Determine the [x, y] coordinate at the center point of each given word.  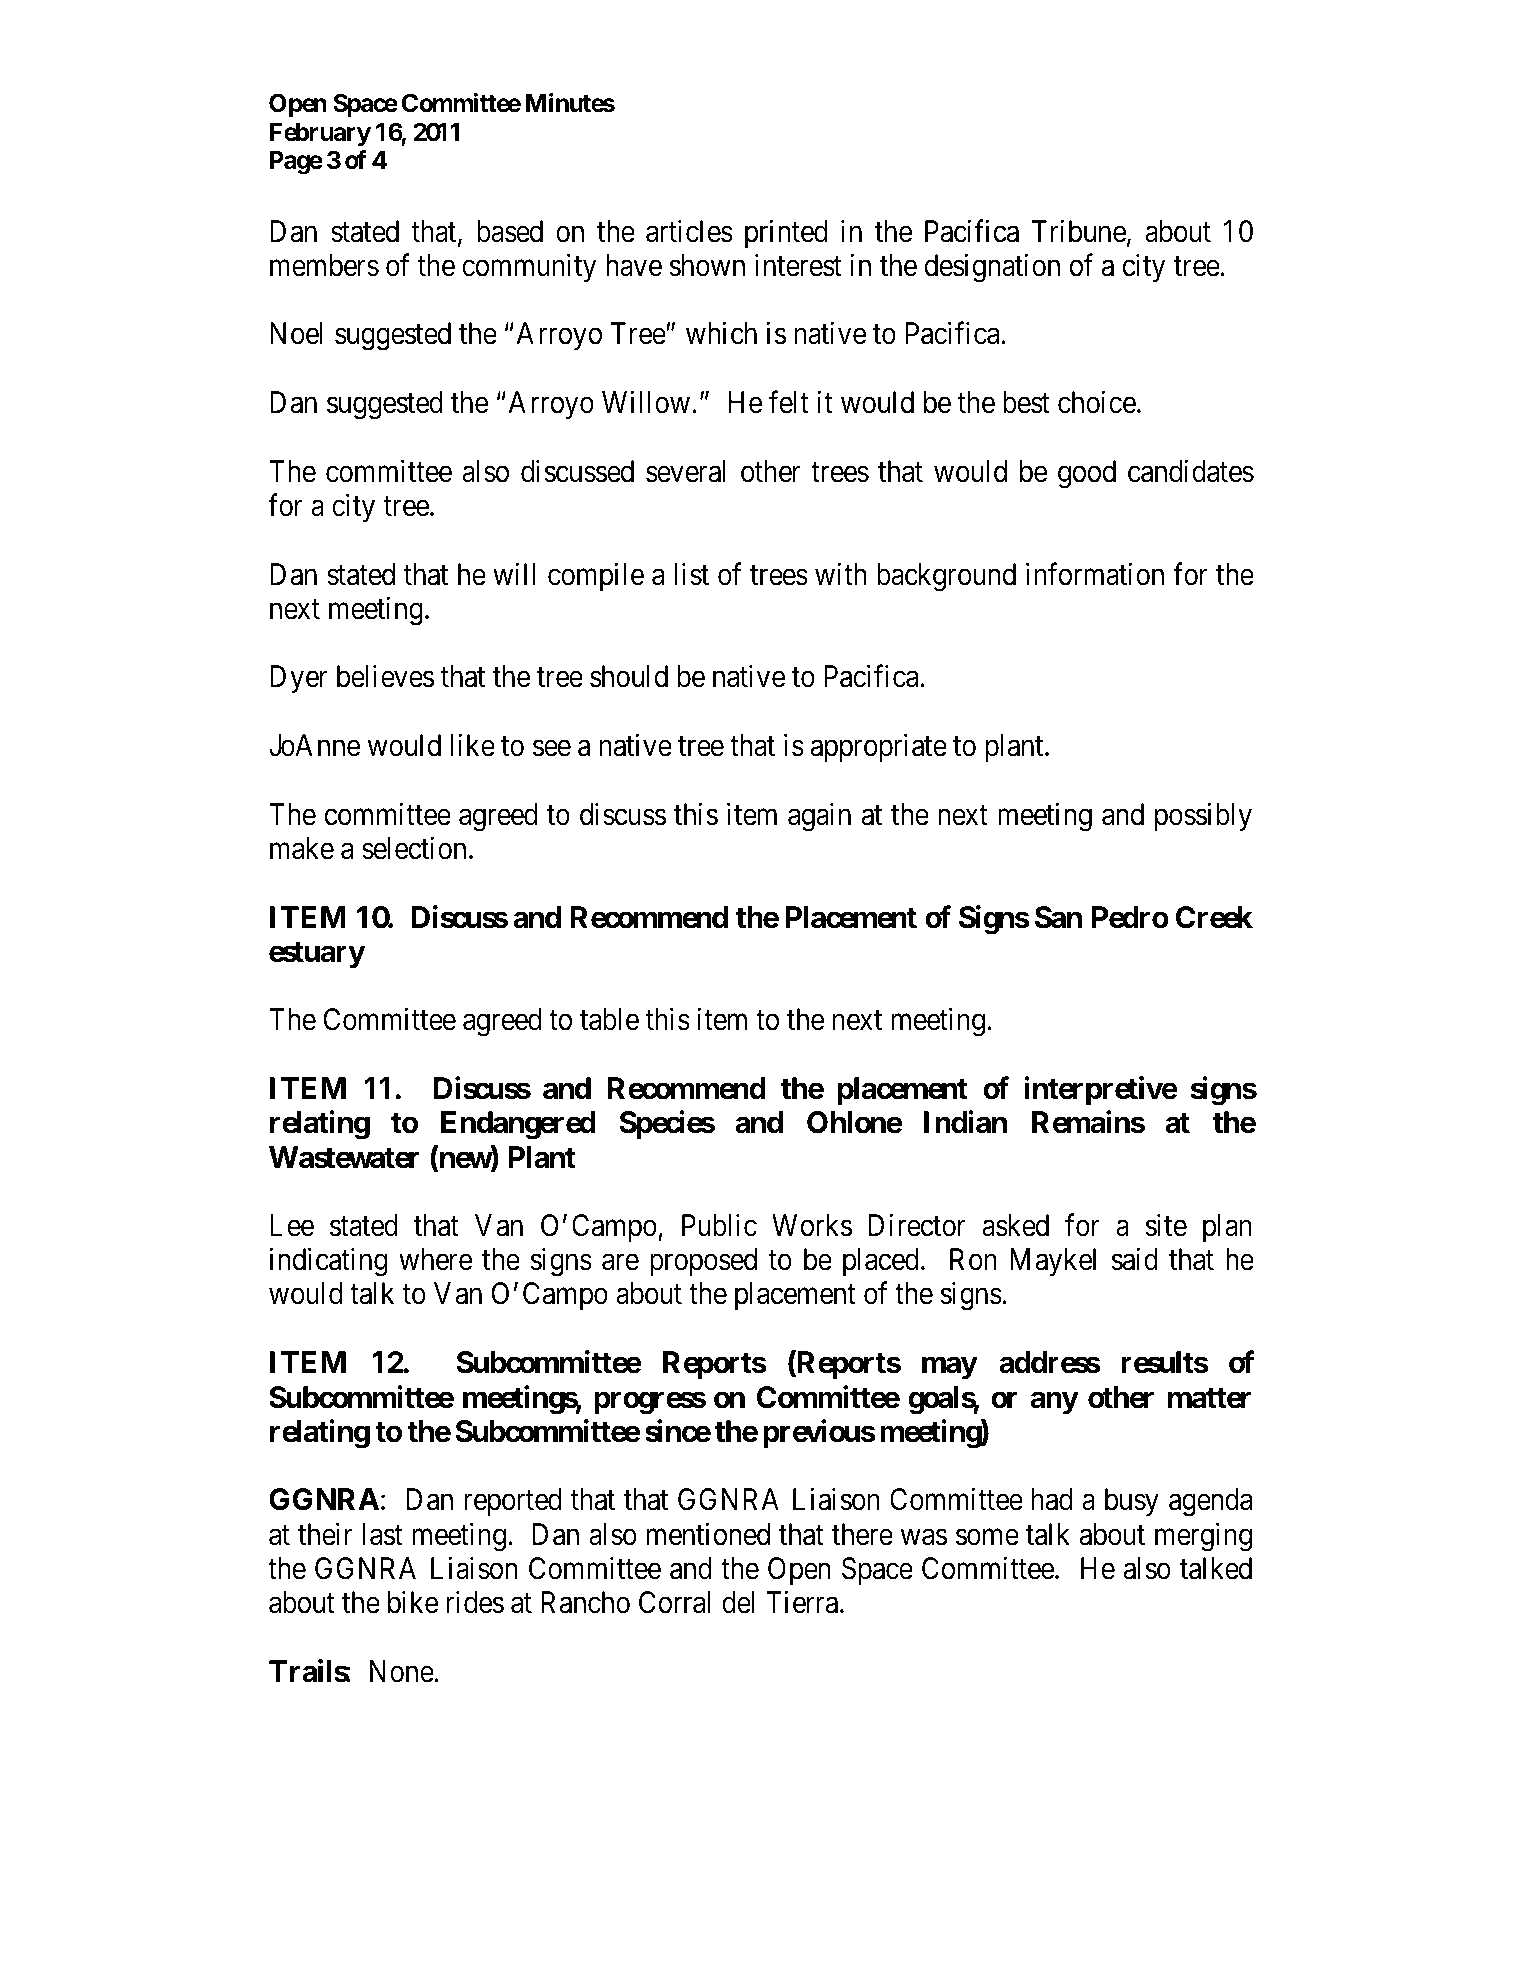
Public [719, 1225]
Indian [965, 1122]
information [1095, 574]
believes [385, 676]
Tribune [1079, 231]
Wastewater [344, 1157]
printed [786, 233]
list [691, 574]
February [320, 134]
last [383, 1534]
